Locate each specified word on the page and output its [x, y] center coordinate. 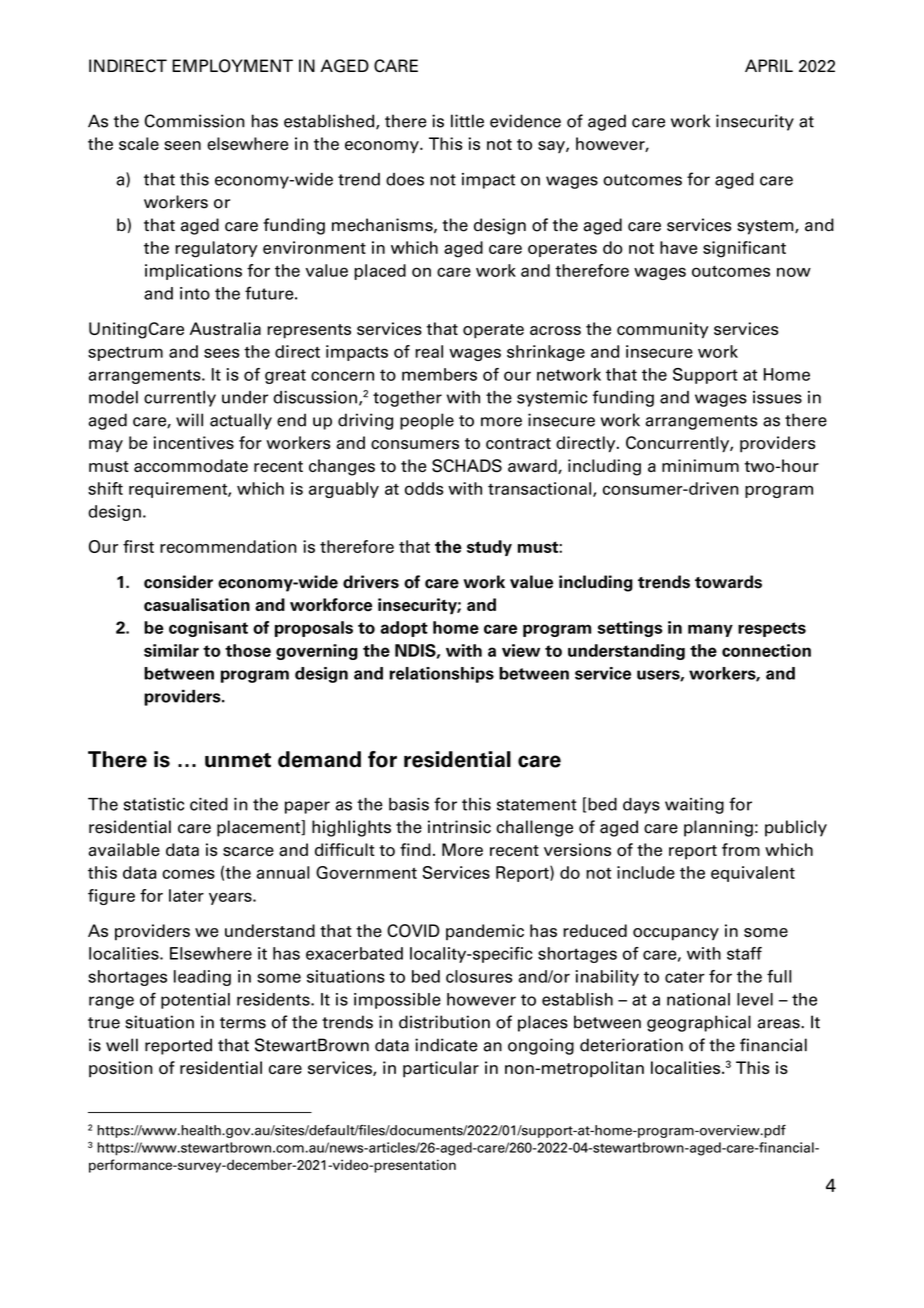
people [427, 421]
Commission [195, 121]
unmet [238, 760]
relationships [441, 675]
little [467, 121]
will [189, 419]
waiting [694, 806]
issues [777, 397]
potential [195, 1001]
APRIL [769, 65]
